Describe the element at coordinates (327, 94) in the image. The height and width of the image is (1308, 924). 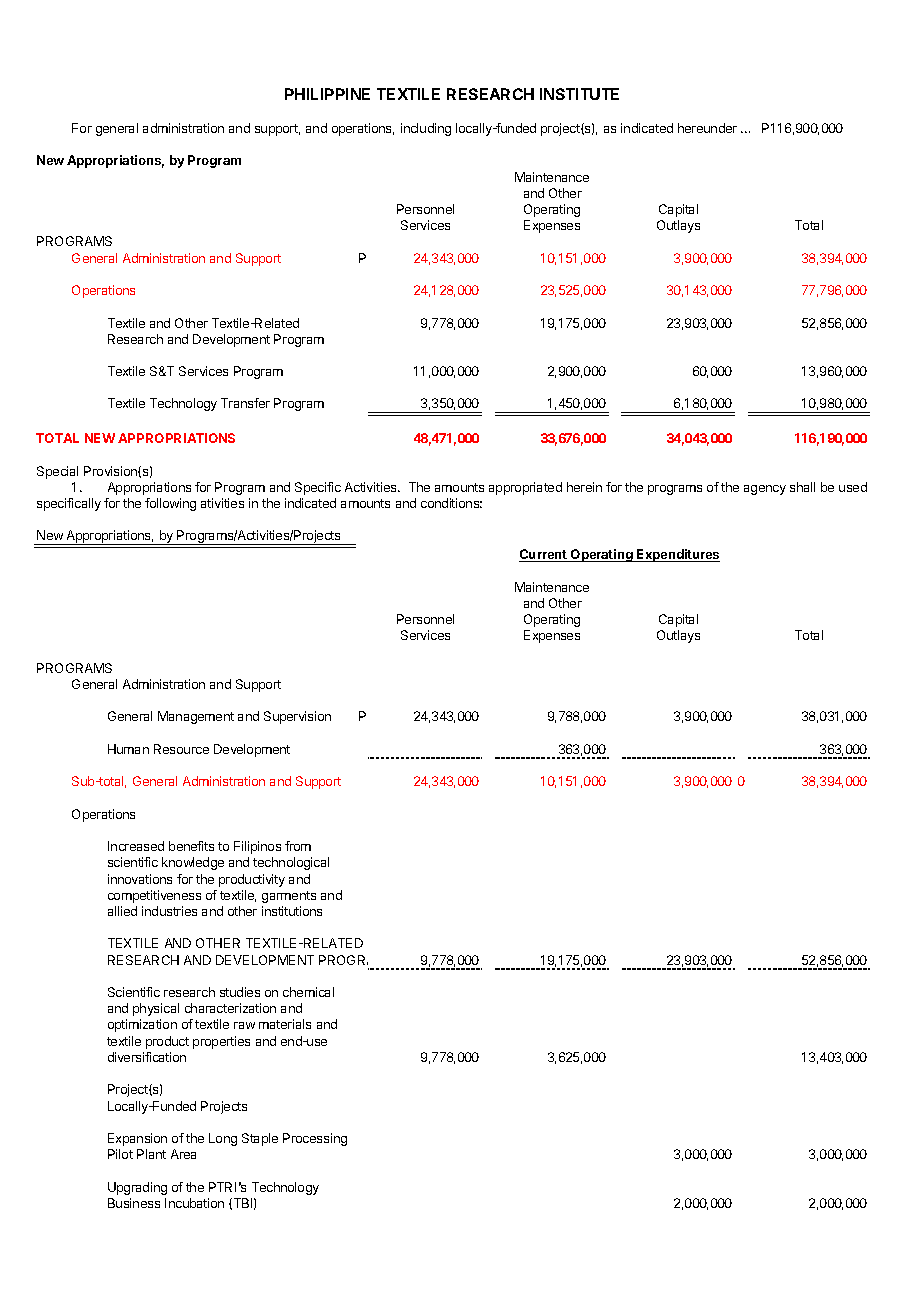
I see `PHILIPPINE` at that location.
